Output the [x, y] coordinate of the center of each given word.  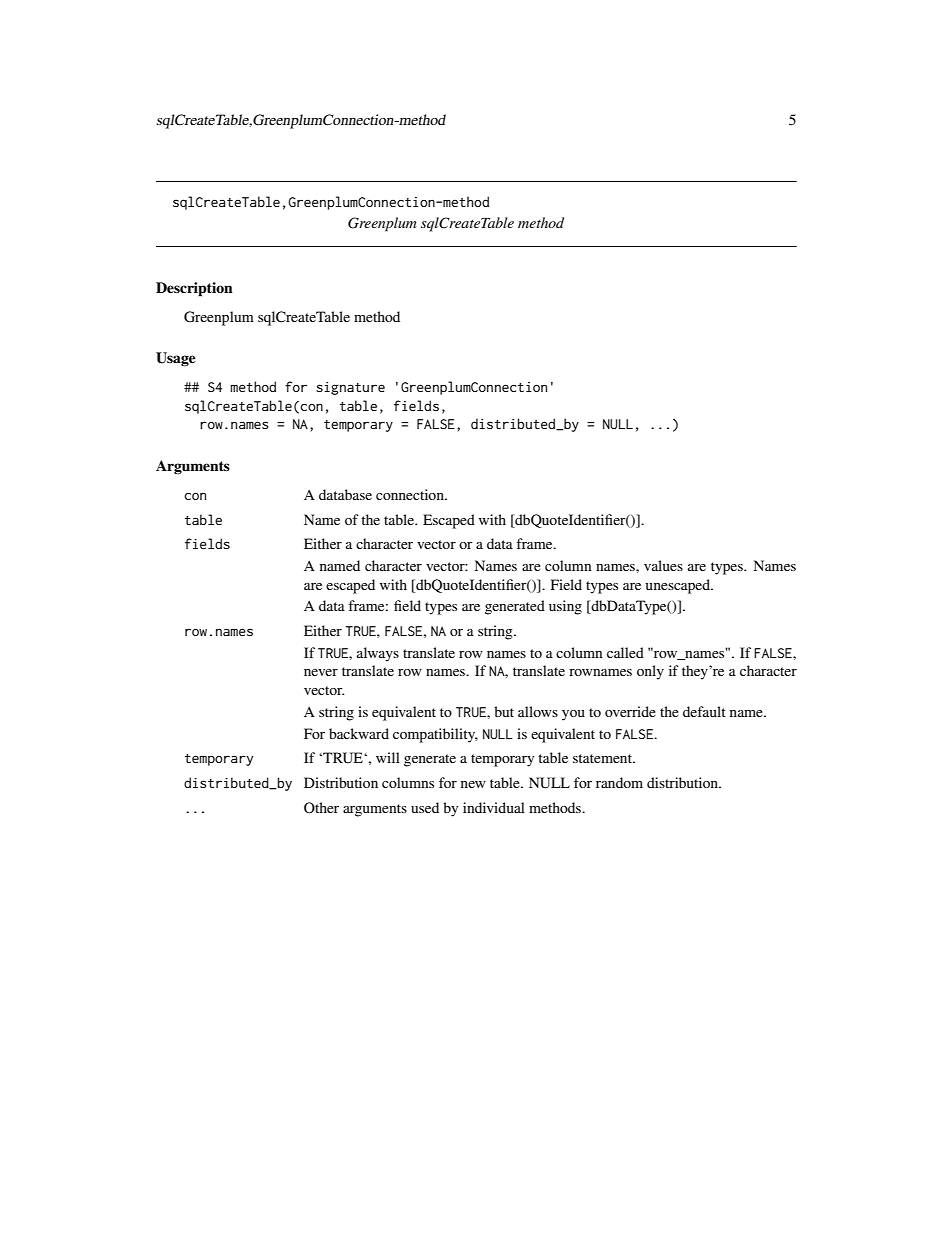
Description [194, 289]
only [650, 672]
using [565, 607]
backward [359, 733]
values [663, 565]
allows [538, 711]
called [625, 652]
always [378, 654]
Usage [176, 359]
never [321, 672]
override [630, 711]
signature [350, 388]
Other [321, 808]
